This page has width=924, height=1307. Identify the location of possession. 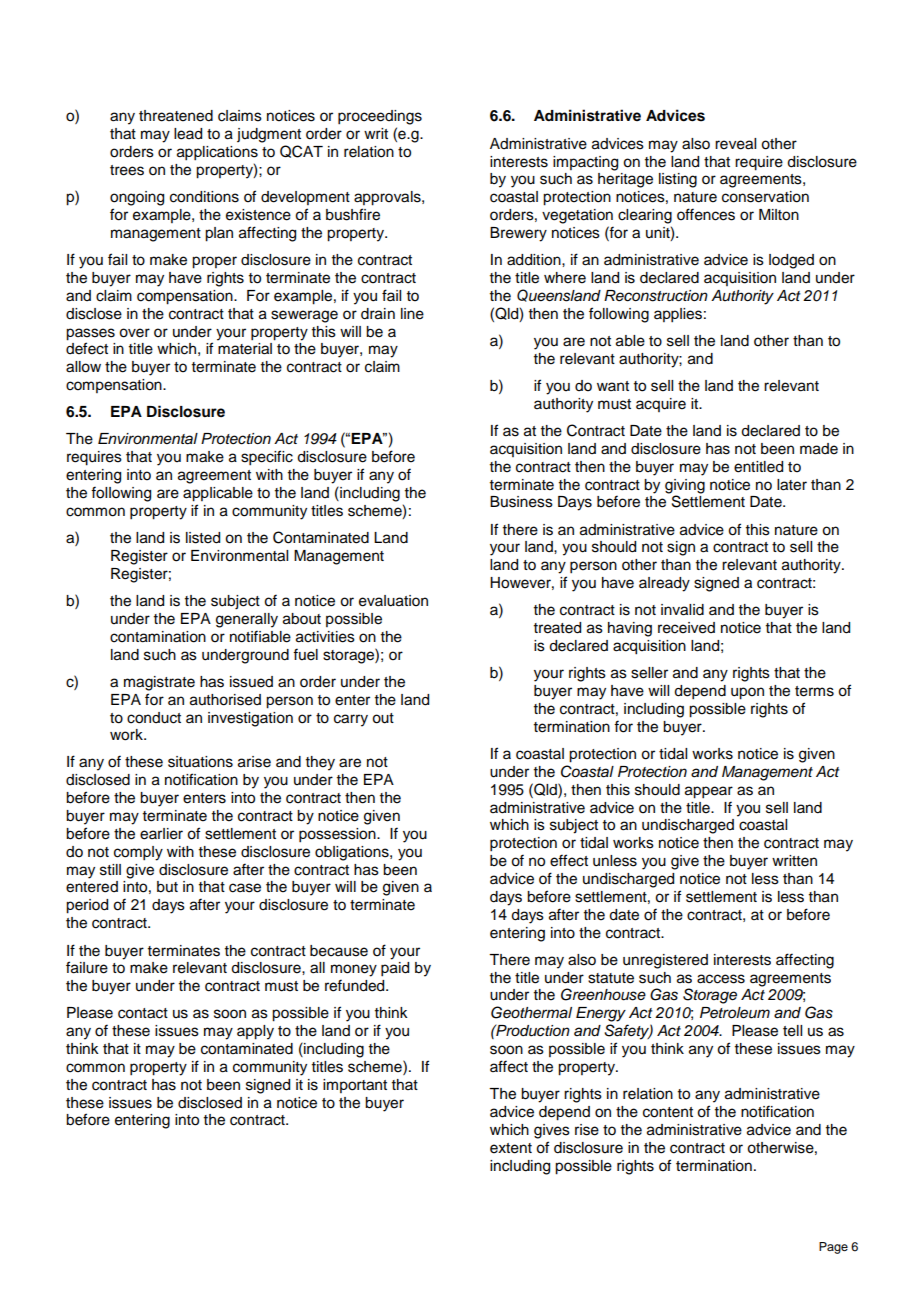
(338, 835).
